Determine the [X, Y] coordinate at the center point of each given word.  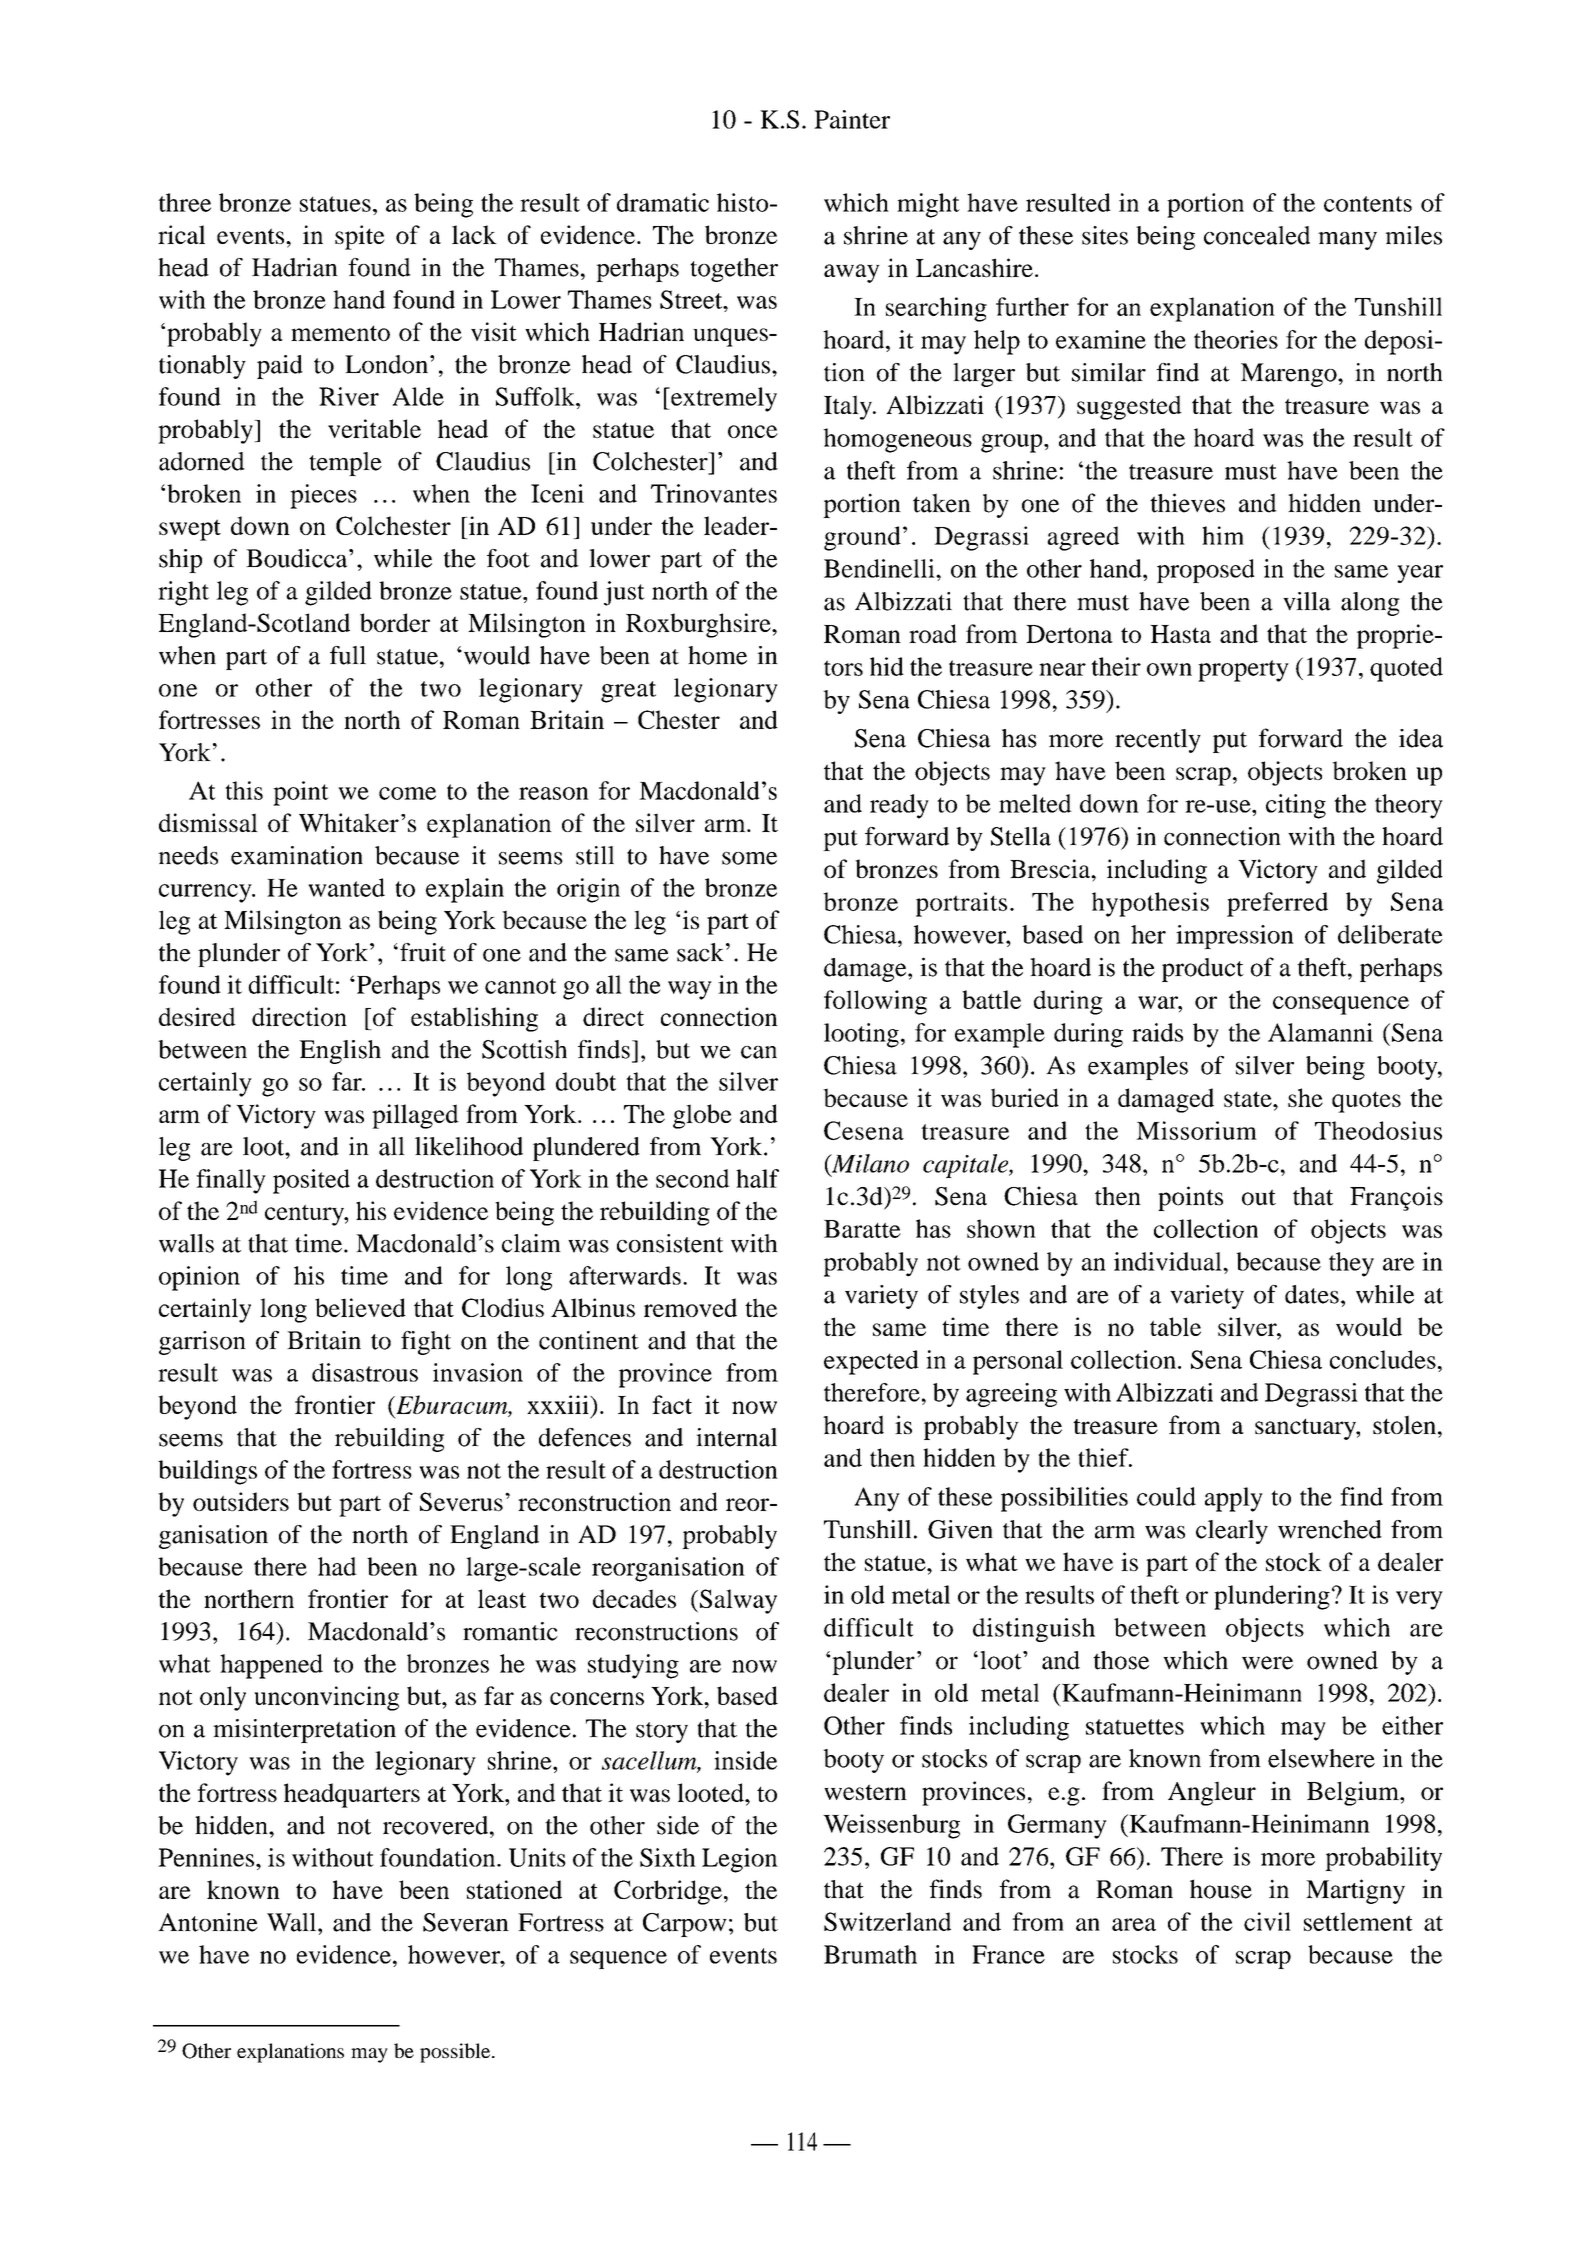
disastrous [365, 1372]
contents [1368, 204]
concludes [1383, 1359]
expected [871, 1362]
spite [360, 237]
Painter [852, 119]
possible [456, 2053]
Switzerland [887, 1921]
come [407, 793]
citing [1296, 806]
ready [899, 806]
